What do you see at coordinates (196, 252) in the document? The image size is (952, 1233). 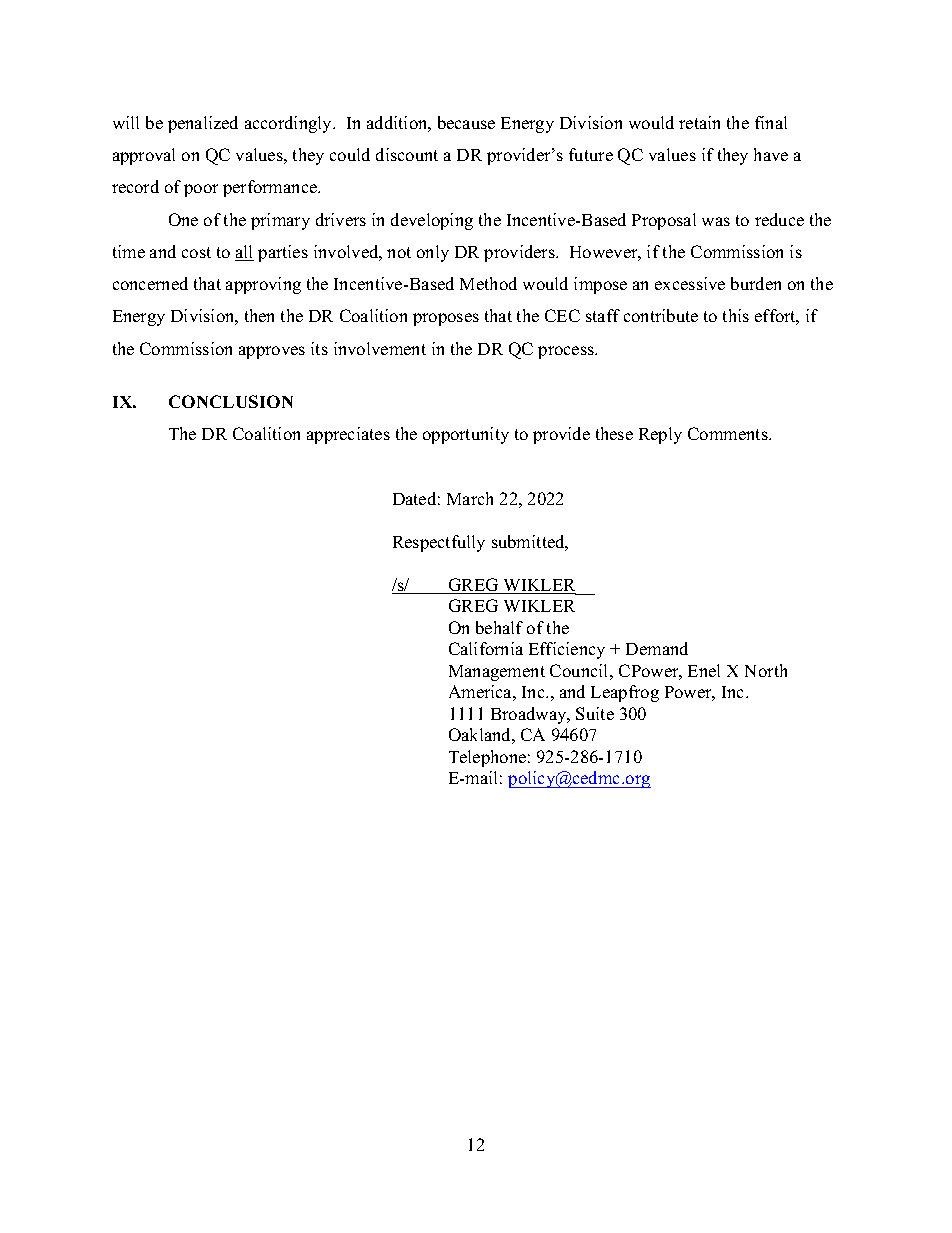 I see `cost` at bounding box center [196, 252].
